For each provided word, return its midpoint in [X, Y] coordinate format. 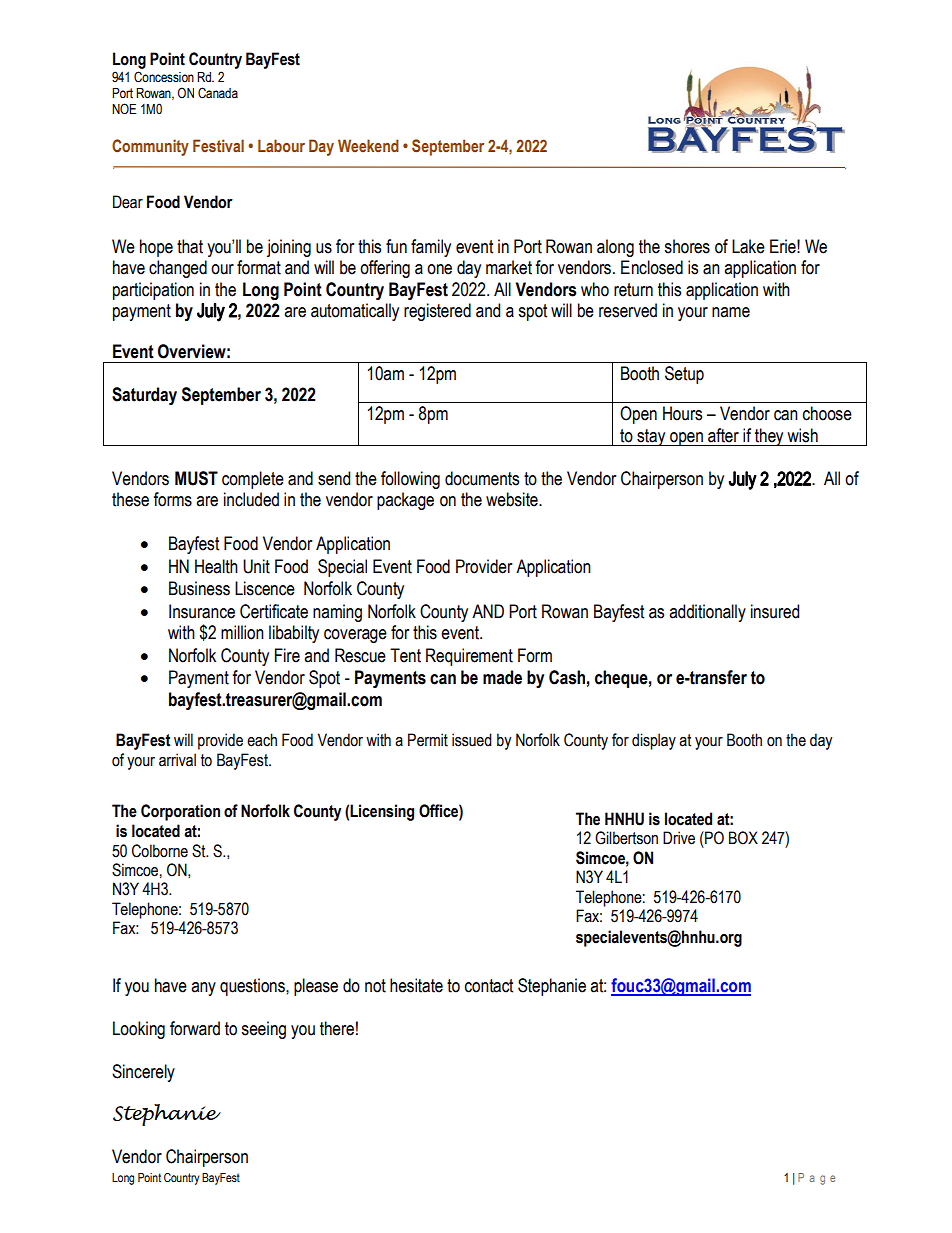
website [513, 499]
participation [153, 291]
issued [472, 740]
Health [216, 566]
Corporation [180, 812]
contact [489, 986]
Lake [748, 246]
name [731, 312]
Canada [218, 93]
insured [775, 611]
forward [195, 1028]
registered [437, 312]
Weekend [368, 145]
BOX [743, 838]
